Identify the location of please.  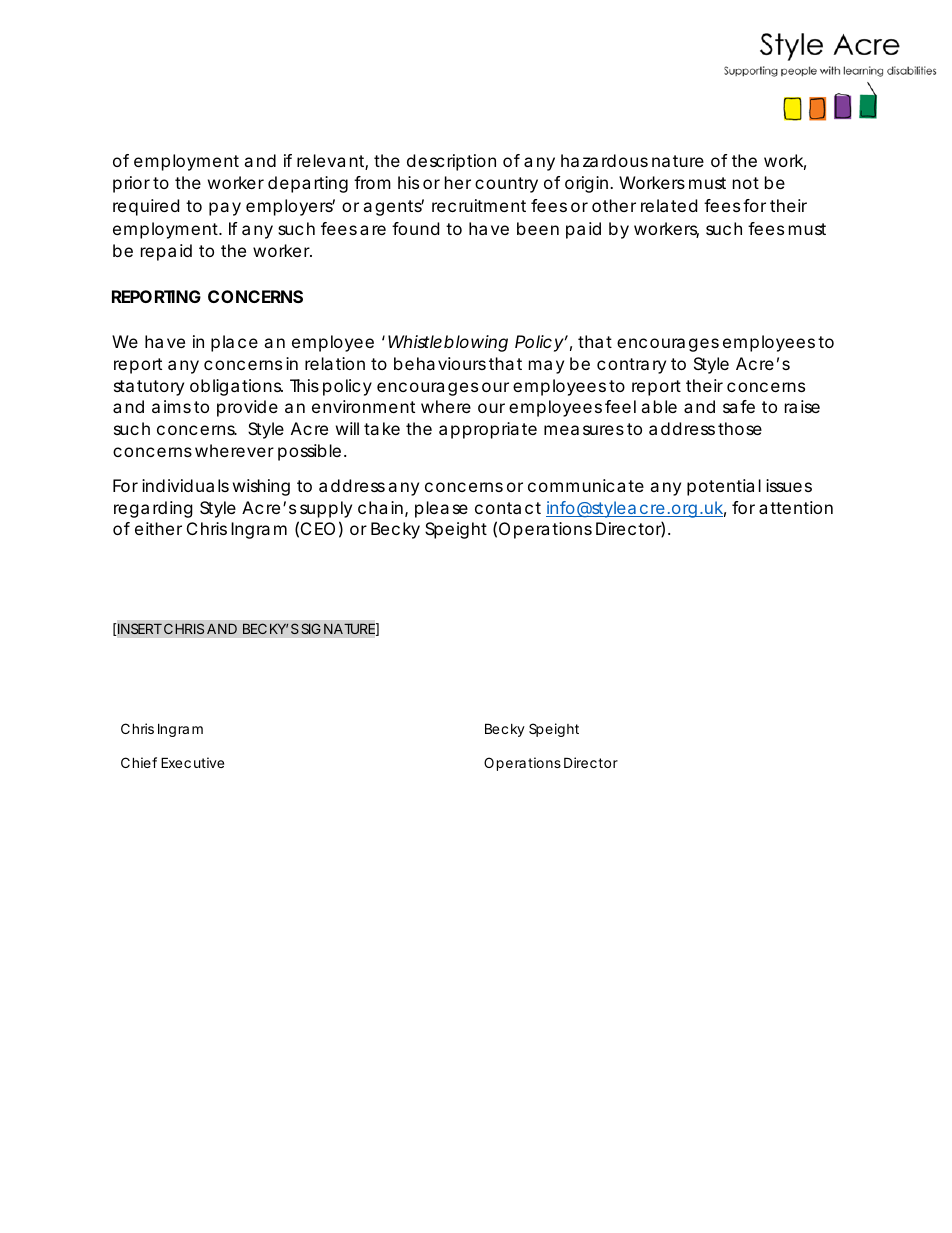
(441, 509).
